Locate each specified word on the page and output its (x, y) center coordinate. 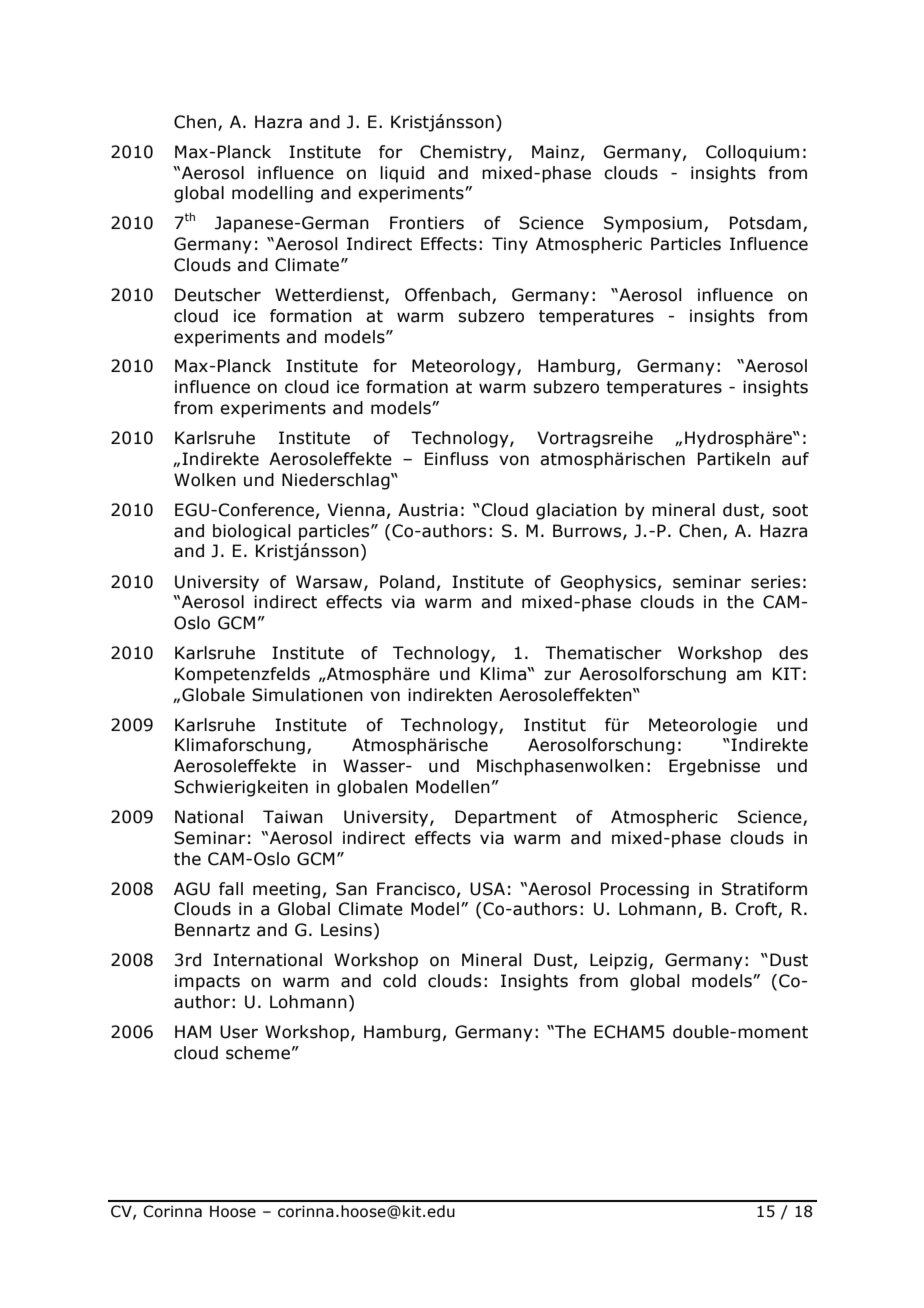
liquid (402, 174)
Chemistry (464, 153)
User (239, 1032)
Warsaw (330, 582)
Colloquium (752, 153)
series (775, 582)
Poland (407, 582)
